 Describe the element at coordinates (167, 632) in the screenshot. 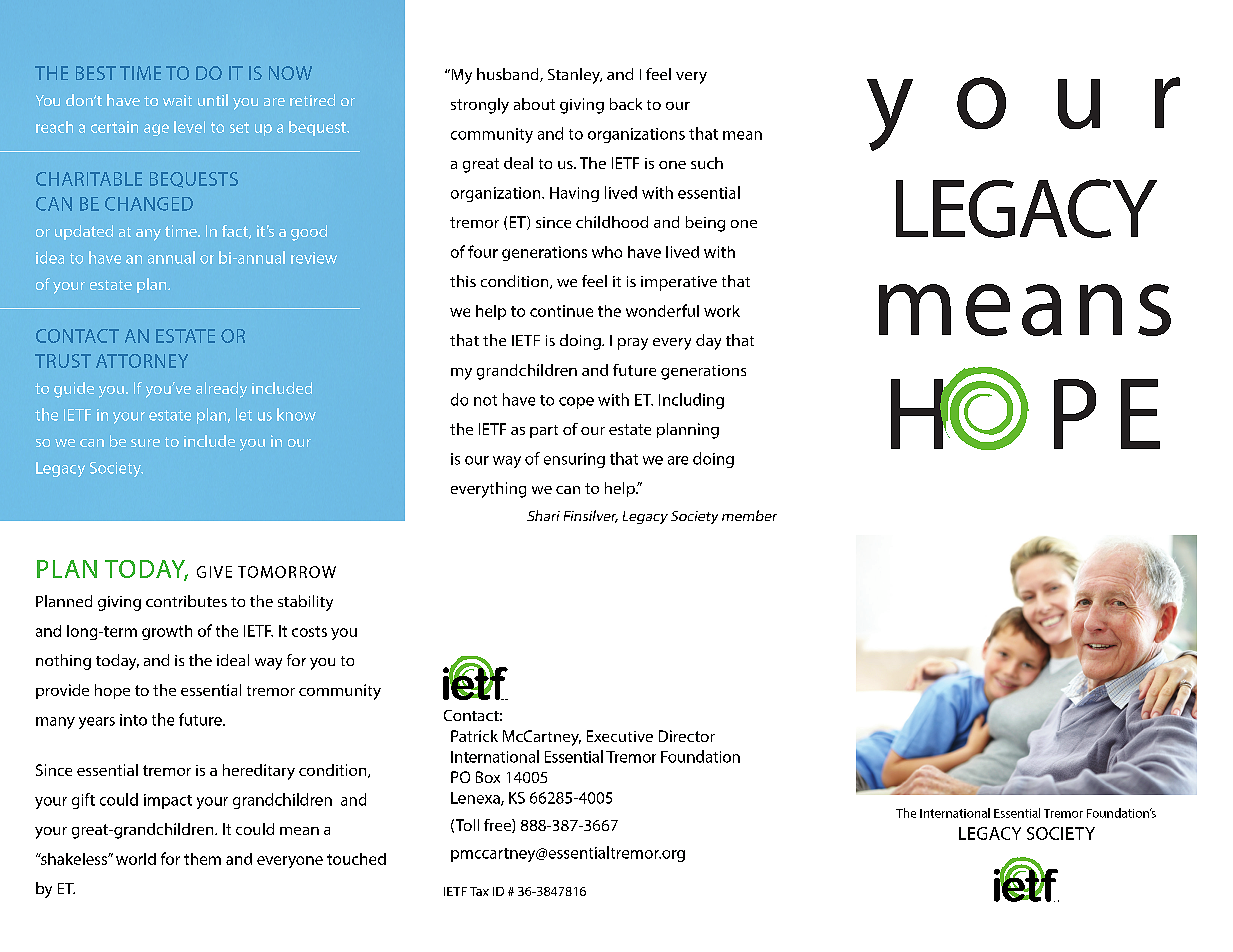

I see `growth` at that location.
